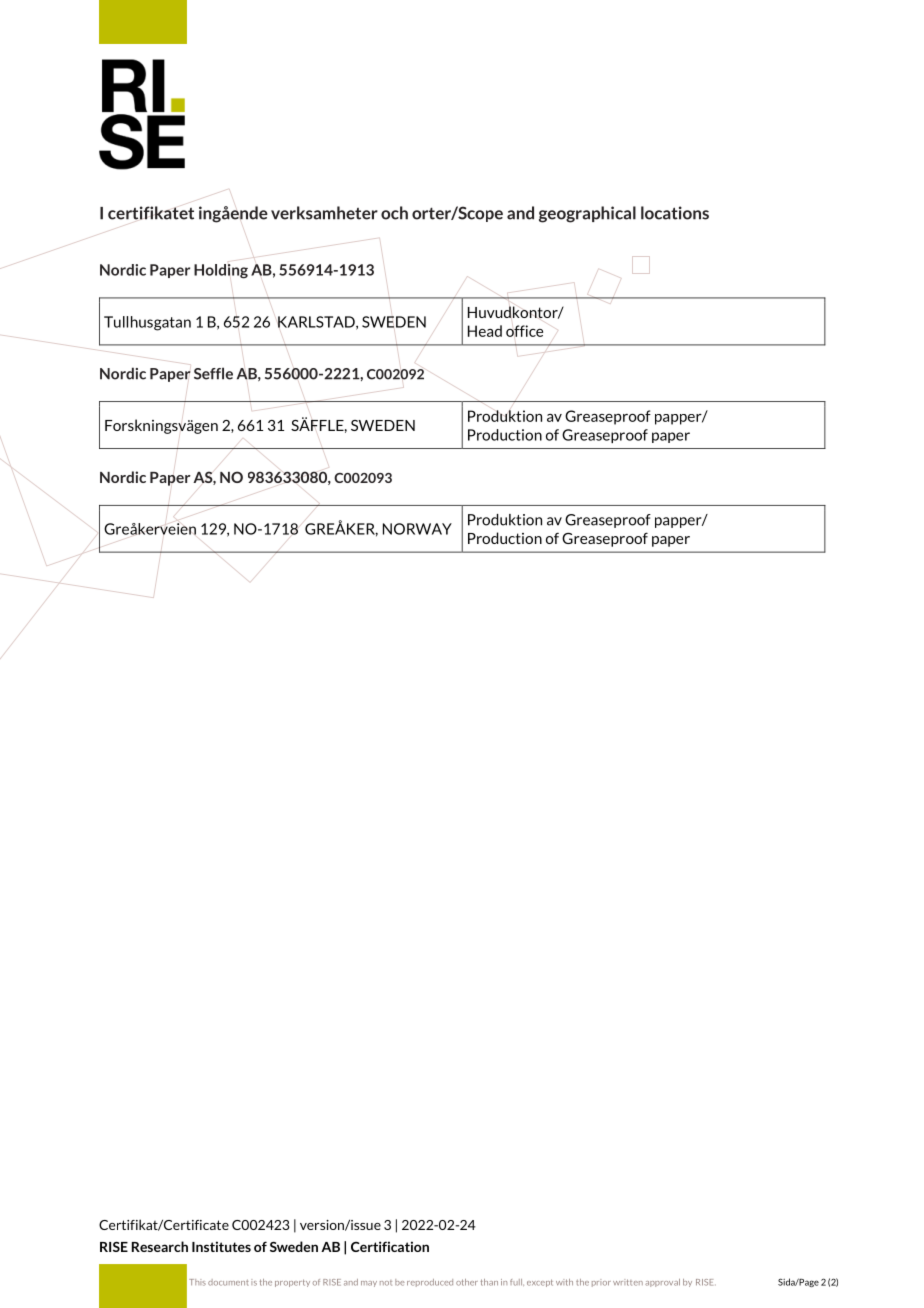 The height and width of the image is (1308, 924). What do you see at coordinates (417, 529) in the image?
I see `NORWAY` at bounding box center [417, 529].
